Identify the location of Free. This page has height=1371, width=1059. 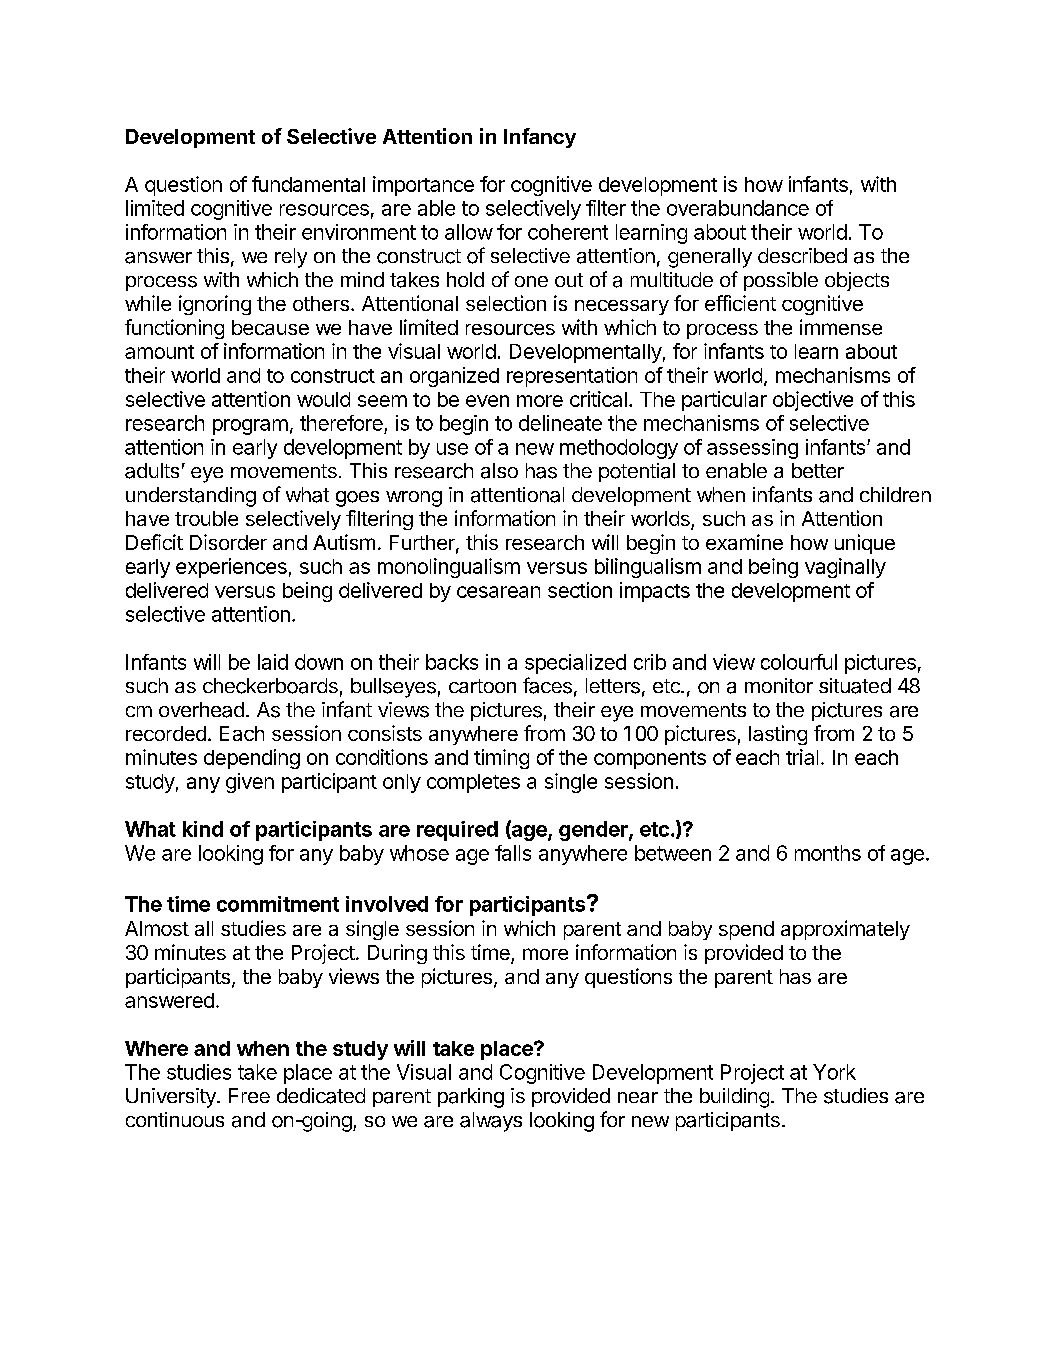
(249, 1095).
